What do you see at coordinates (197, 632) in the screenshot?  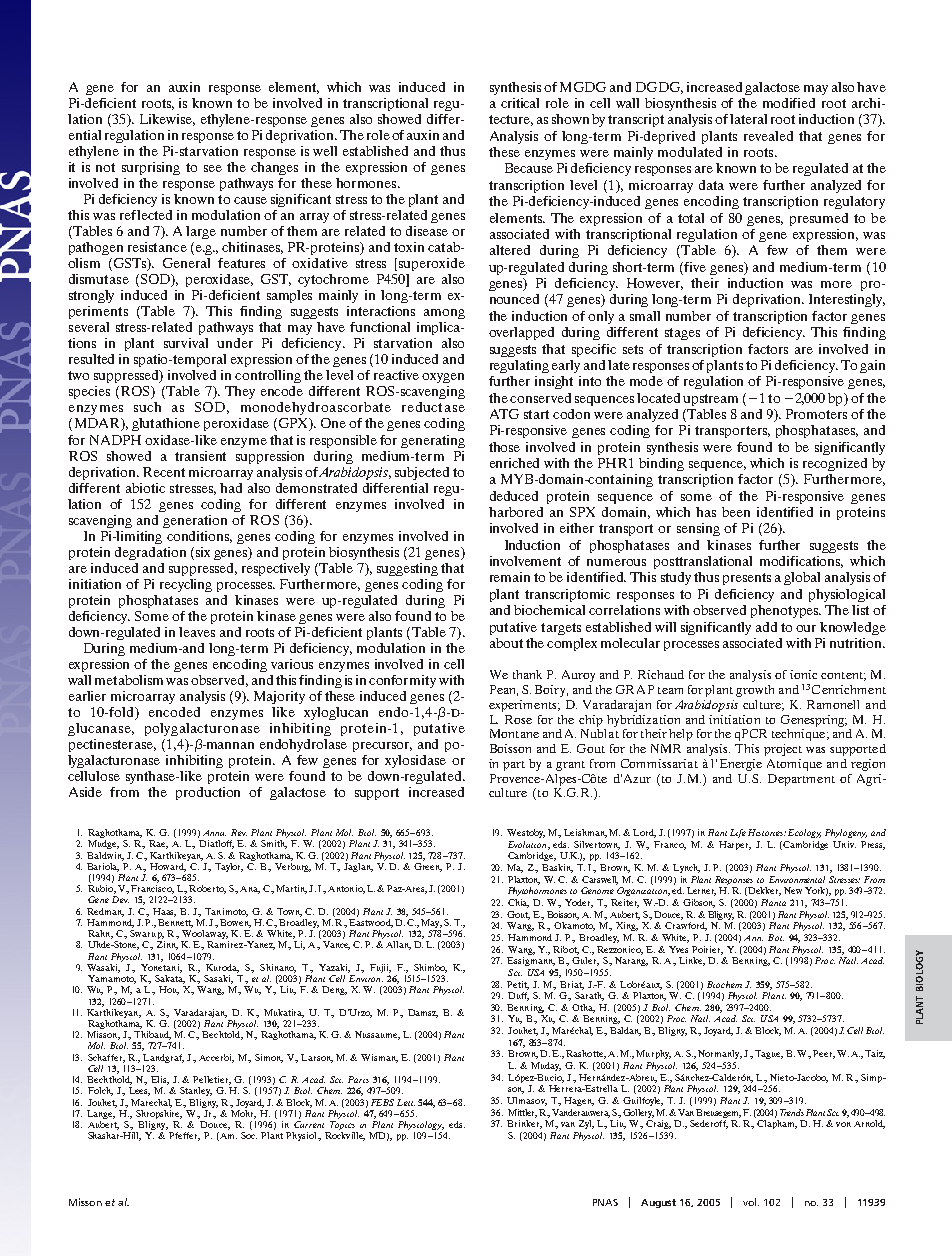 I see `leaves` at bounding box center [197, 632].
